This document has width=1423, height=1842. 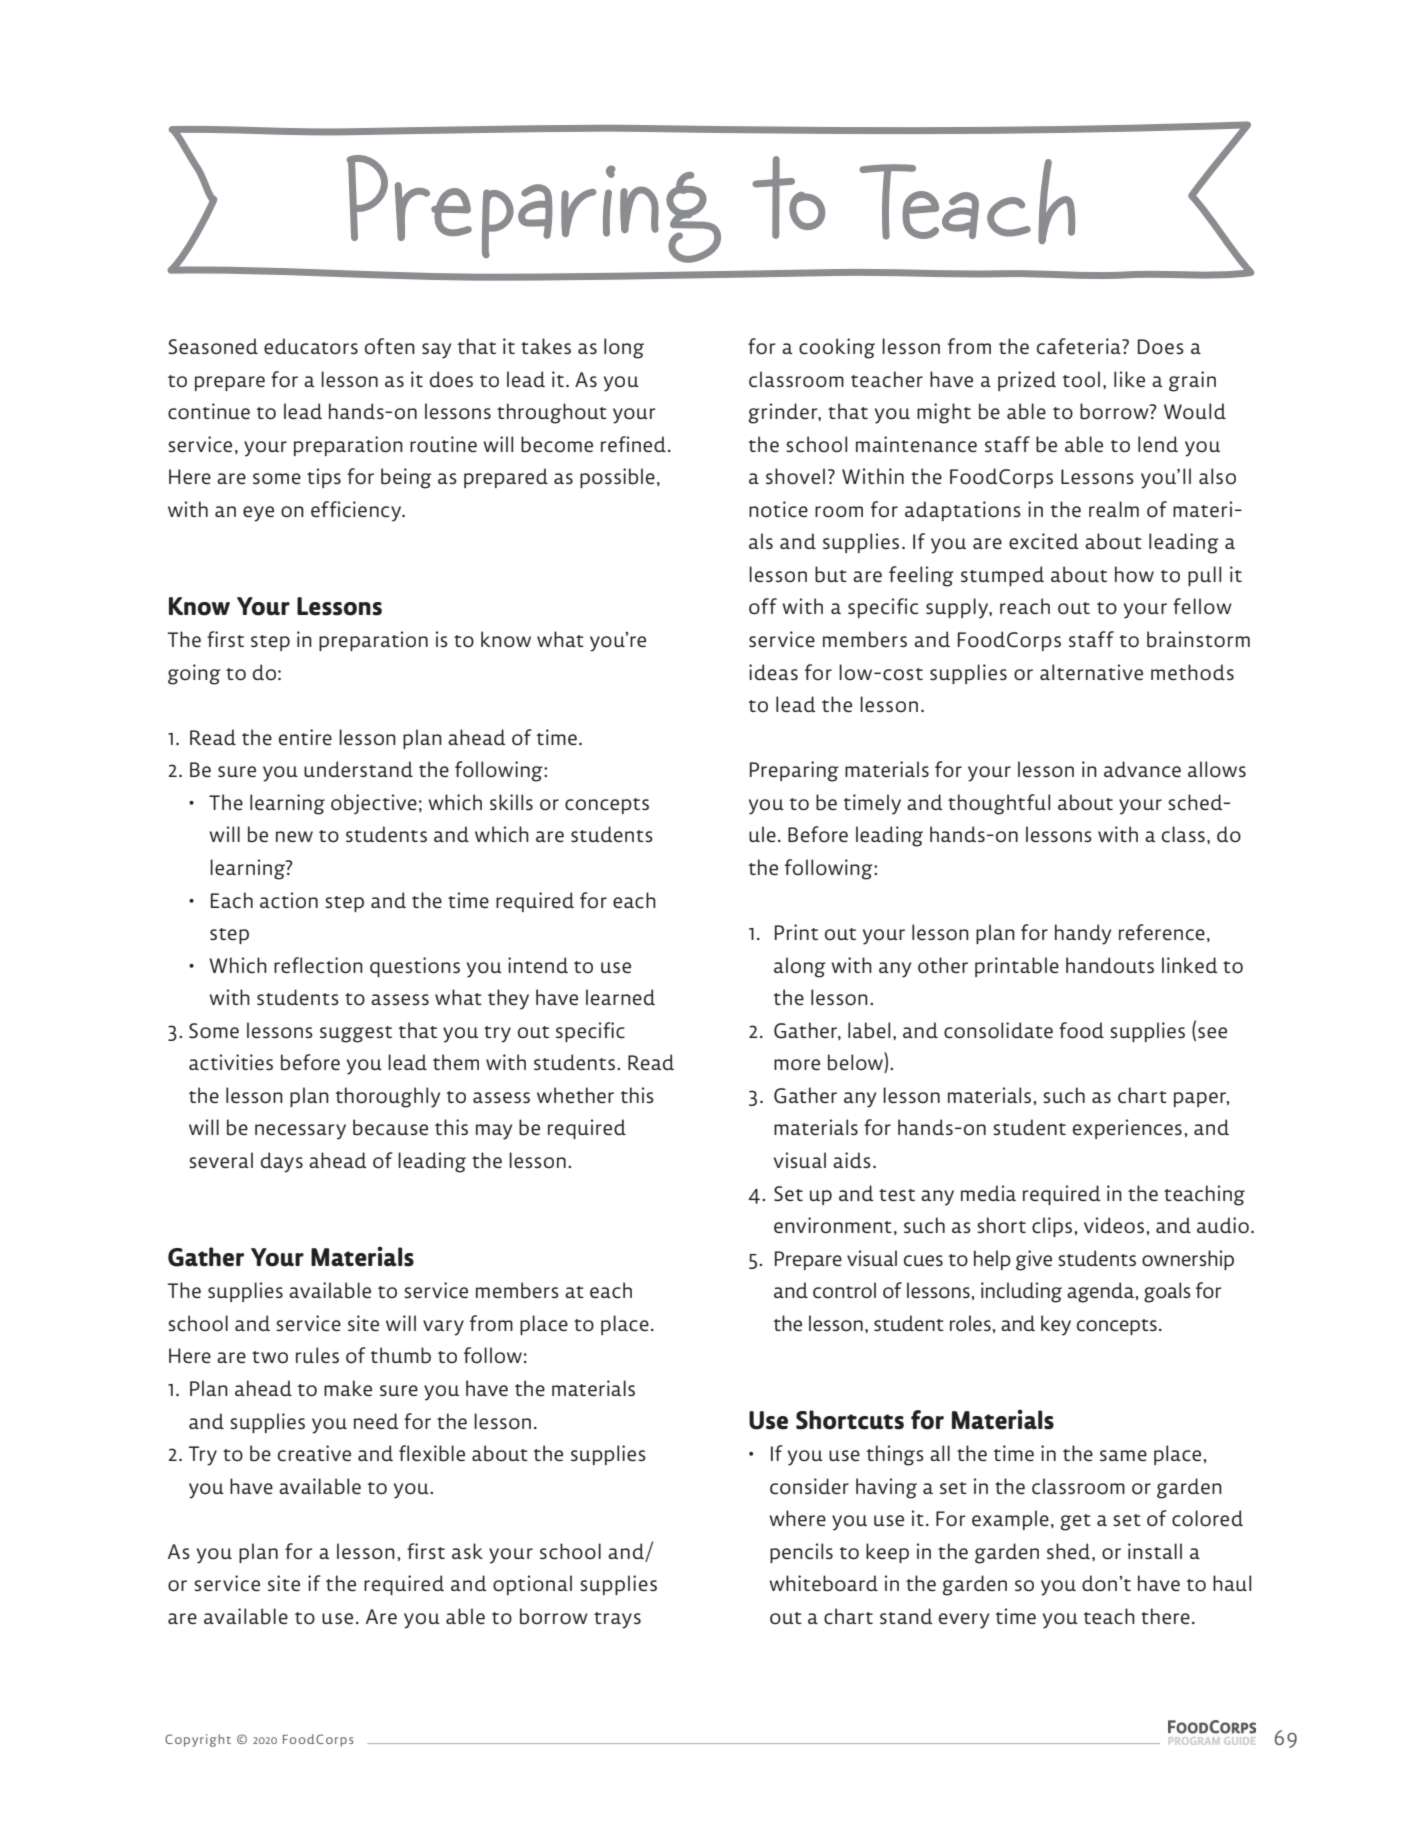 I want to click on rules, so click(x=317, y=1355).
